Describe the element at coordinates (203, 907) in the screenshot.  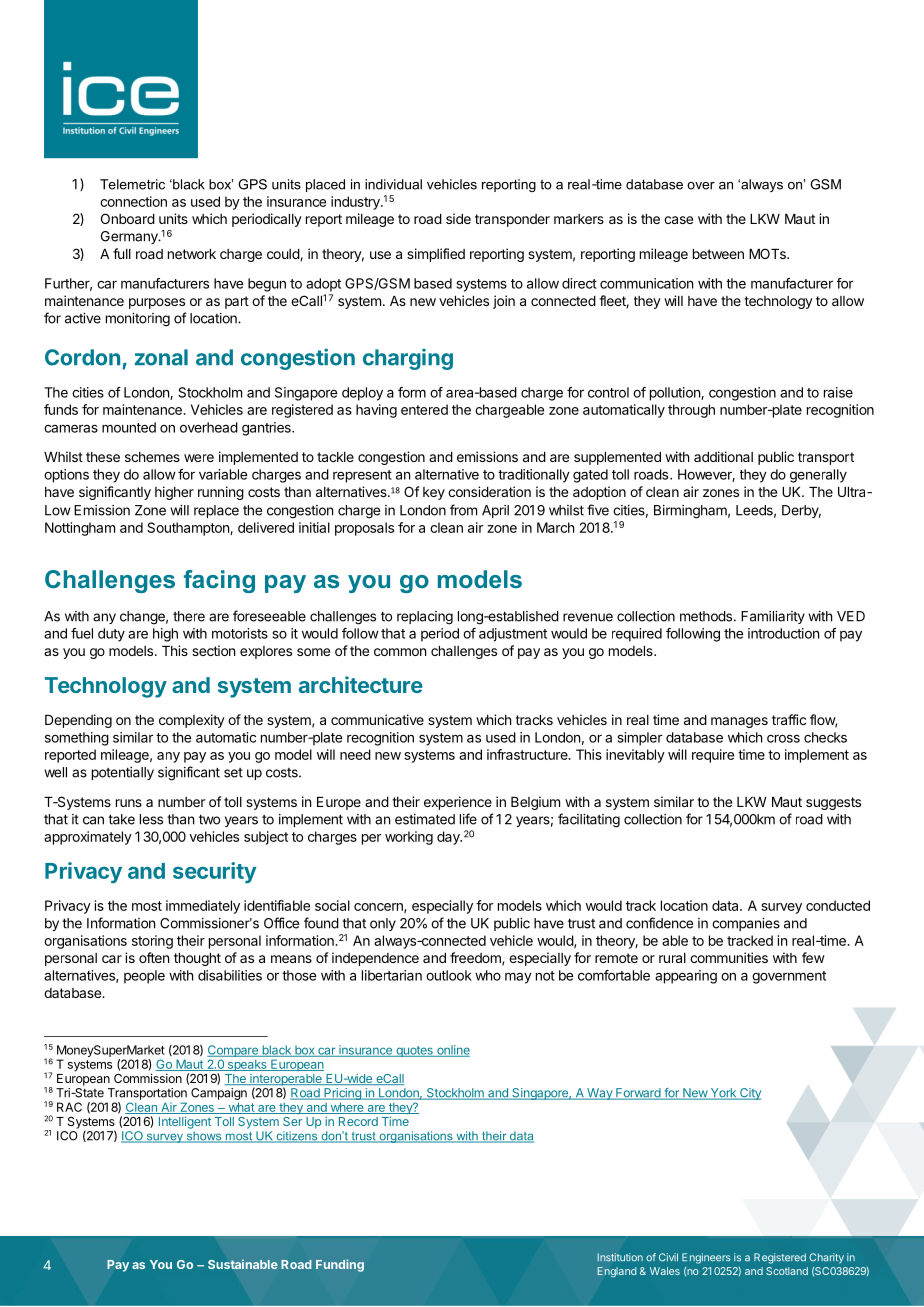
I see `immediately` at that location.
